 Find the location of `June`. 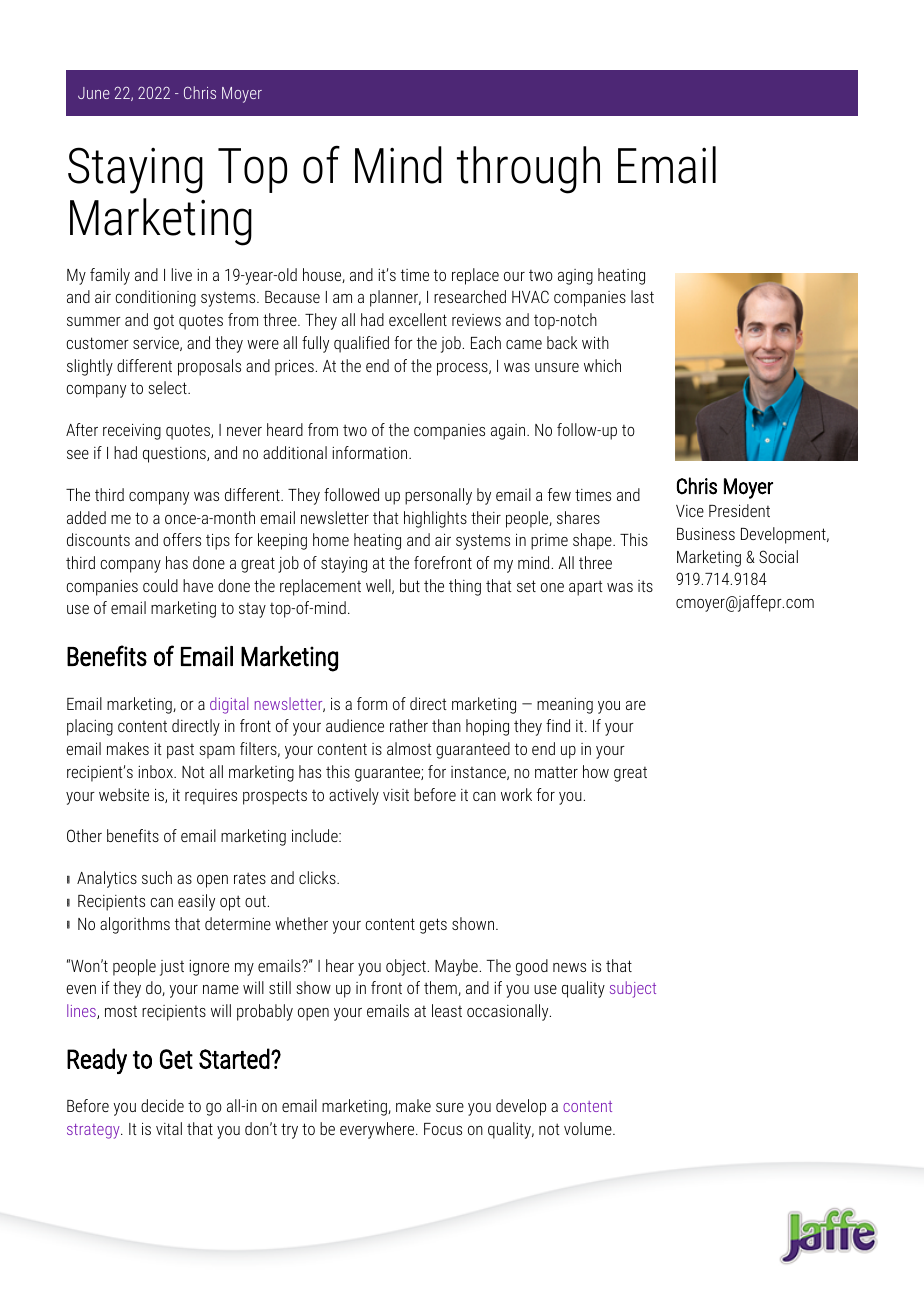

June is located at coordinates (94, 93).
